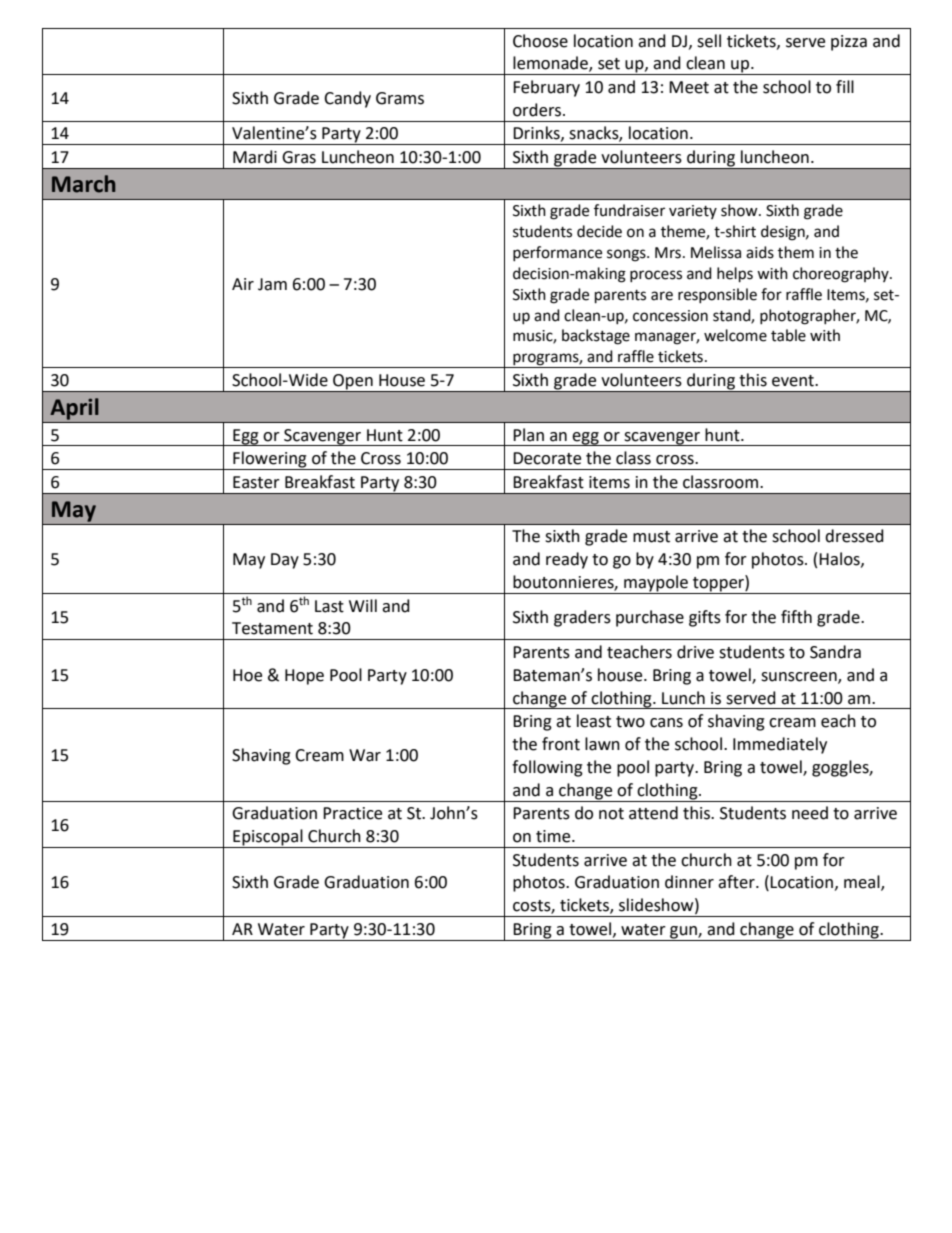 The height and width of the image is (1233, 952). What do you see at coordinates (84, 184) in the image?
I see `March` at bounding box center [84, 184].
